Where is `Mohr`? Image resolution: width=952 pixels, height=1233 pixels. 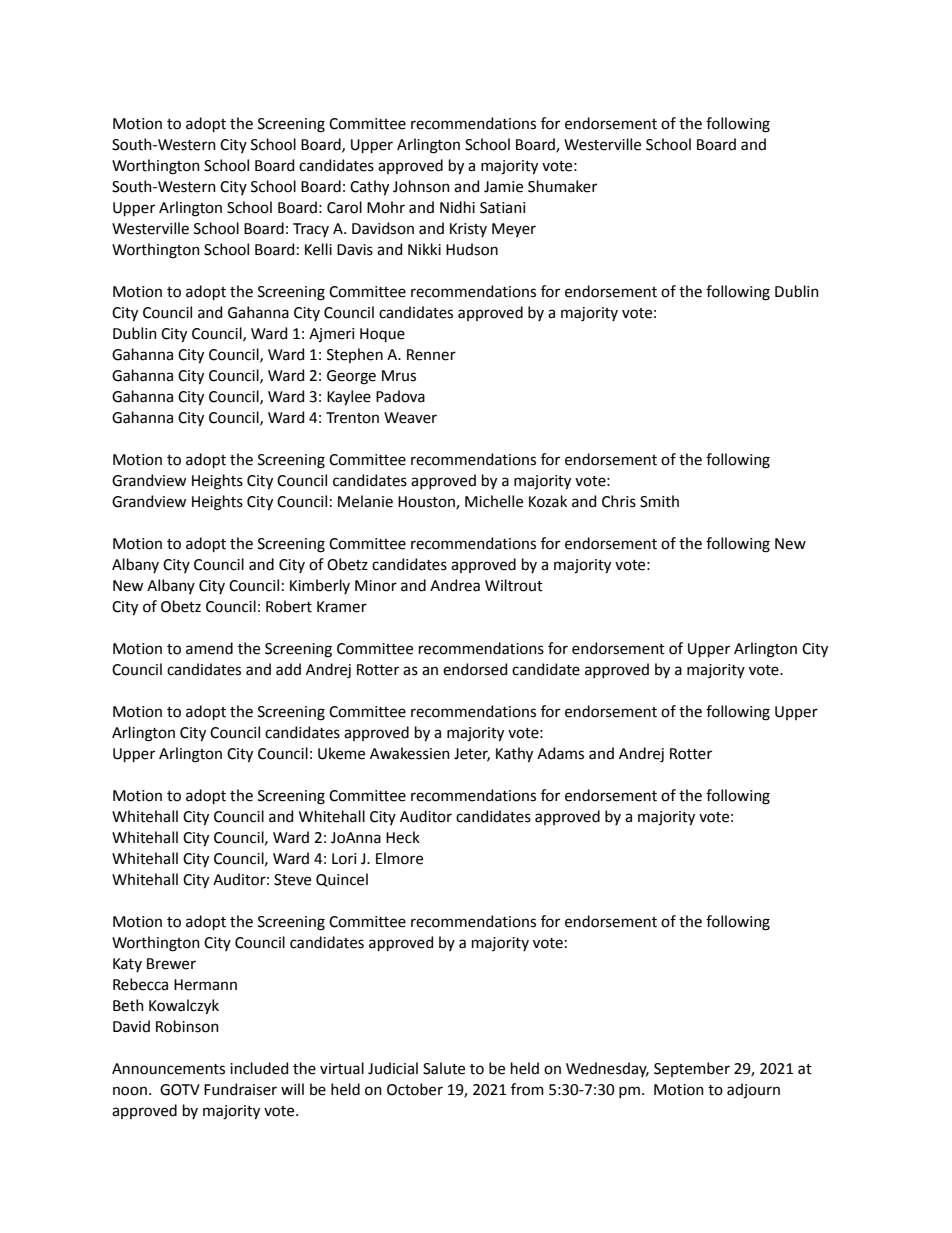
Mohr is located at coordinates (386, 207).
